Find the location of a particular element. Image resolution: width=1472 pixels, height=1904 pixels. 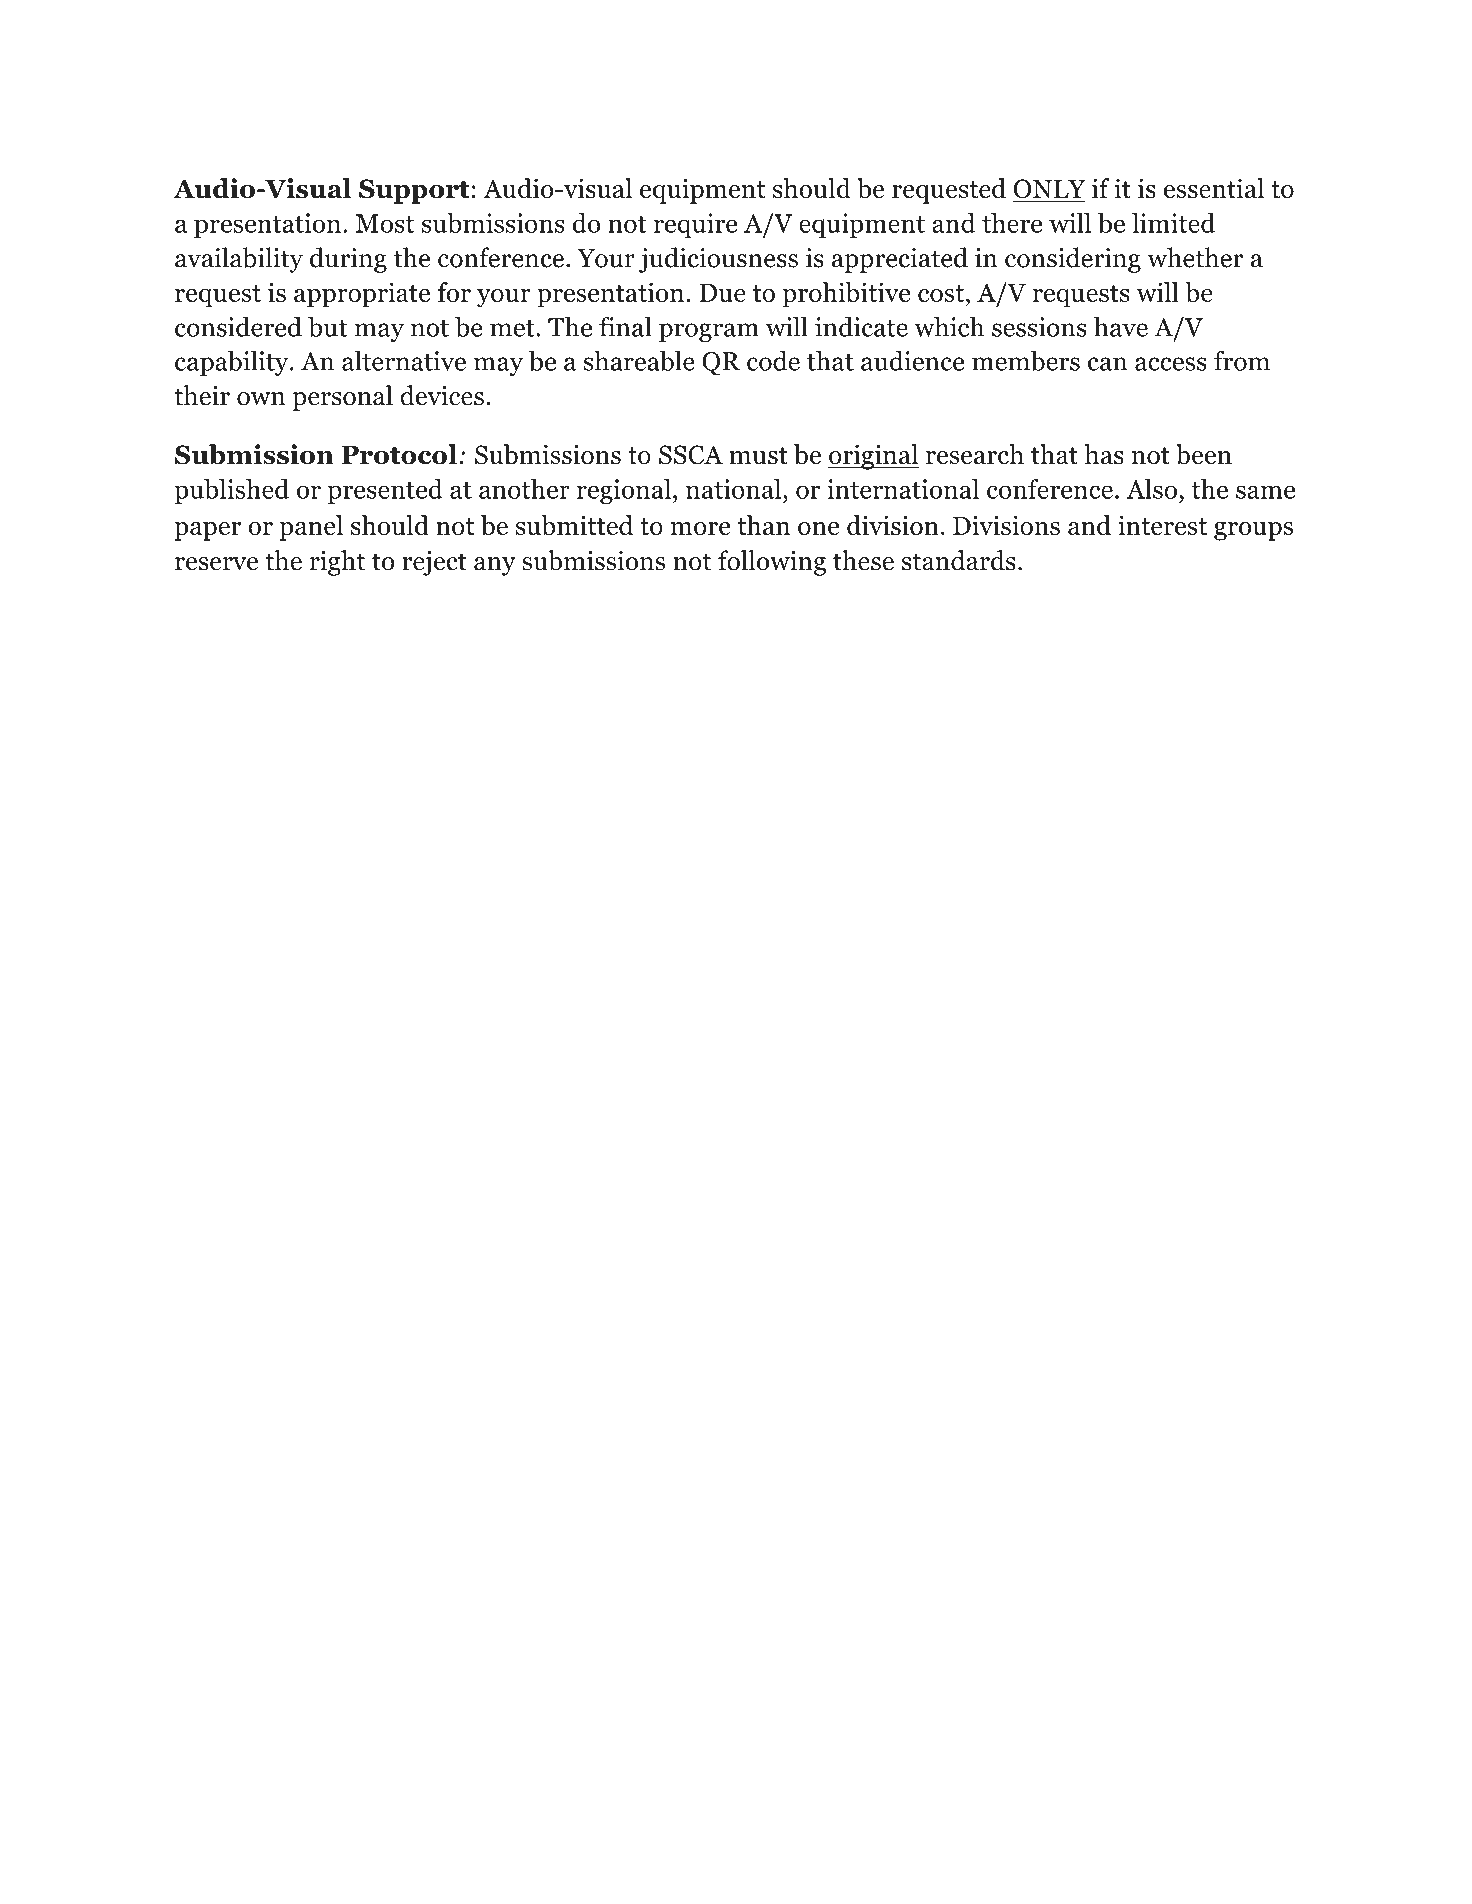

Support is located at coordinates (414, 191).
